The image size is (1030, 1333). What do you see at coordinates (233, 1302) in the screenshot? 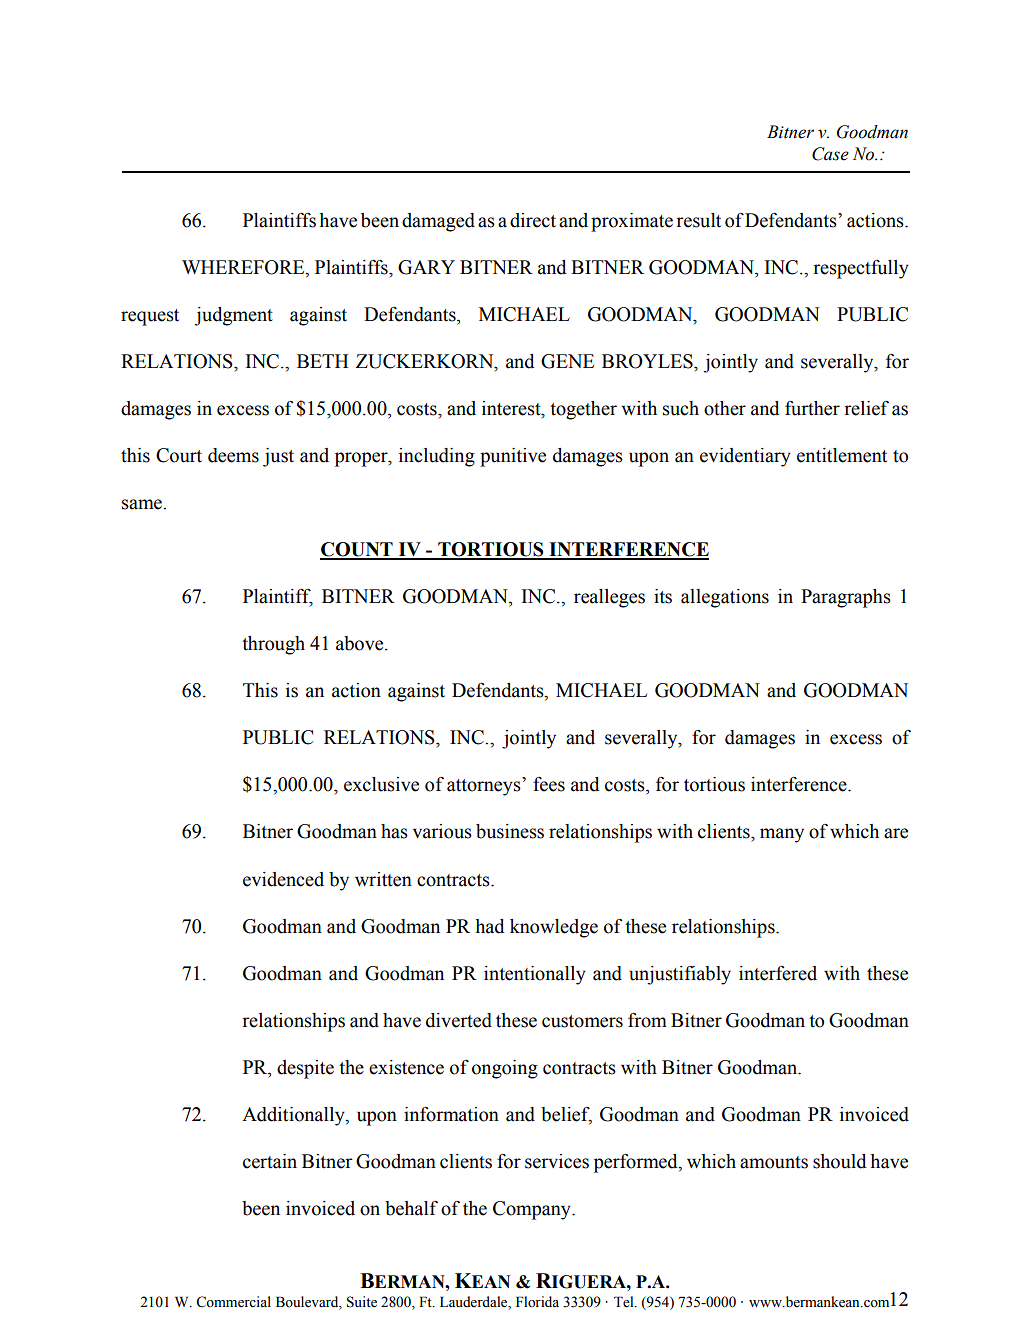
I see `Commercial` at bounding box center [233, 1302].
